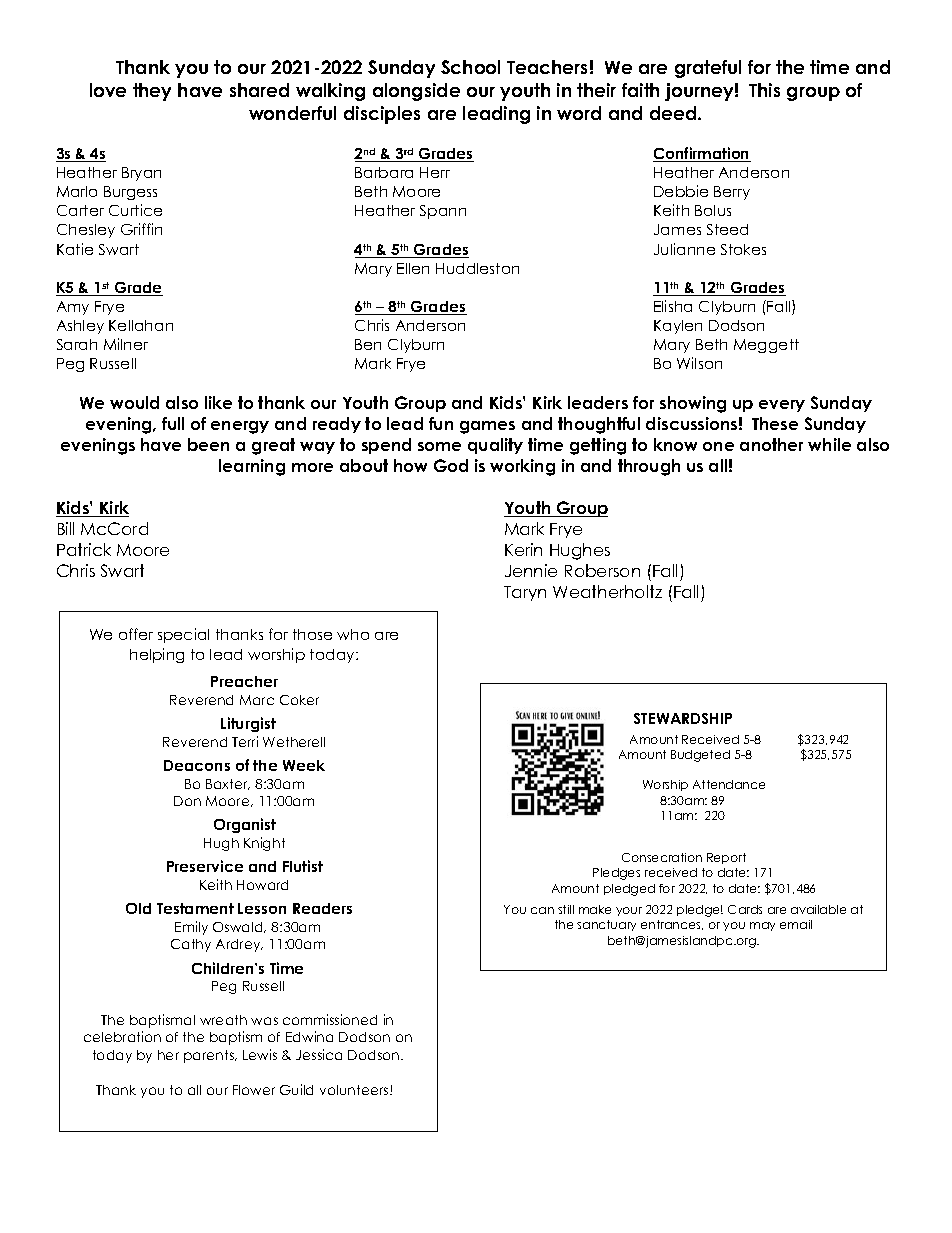 Image resolution: width=952 pixels, height=1233 pixels. I want to click on Budgeted, so click(700, 756).
